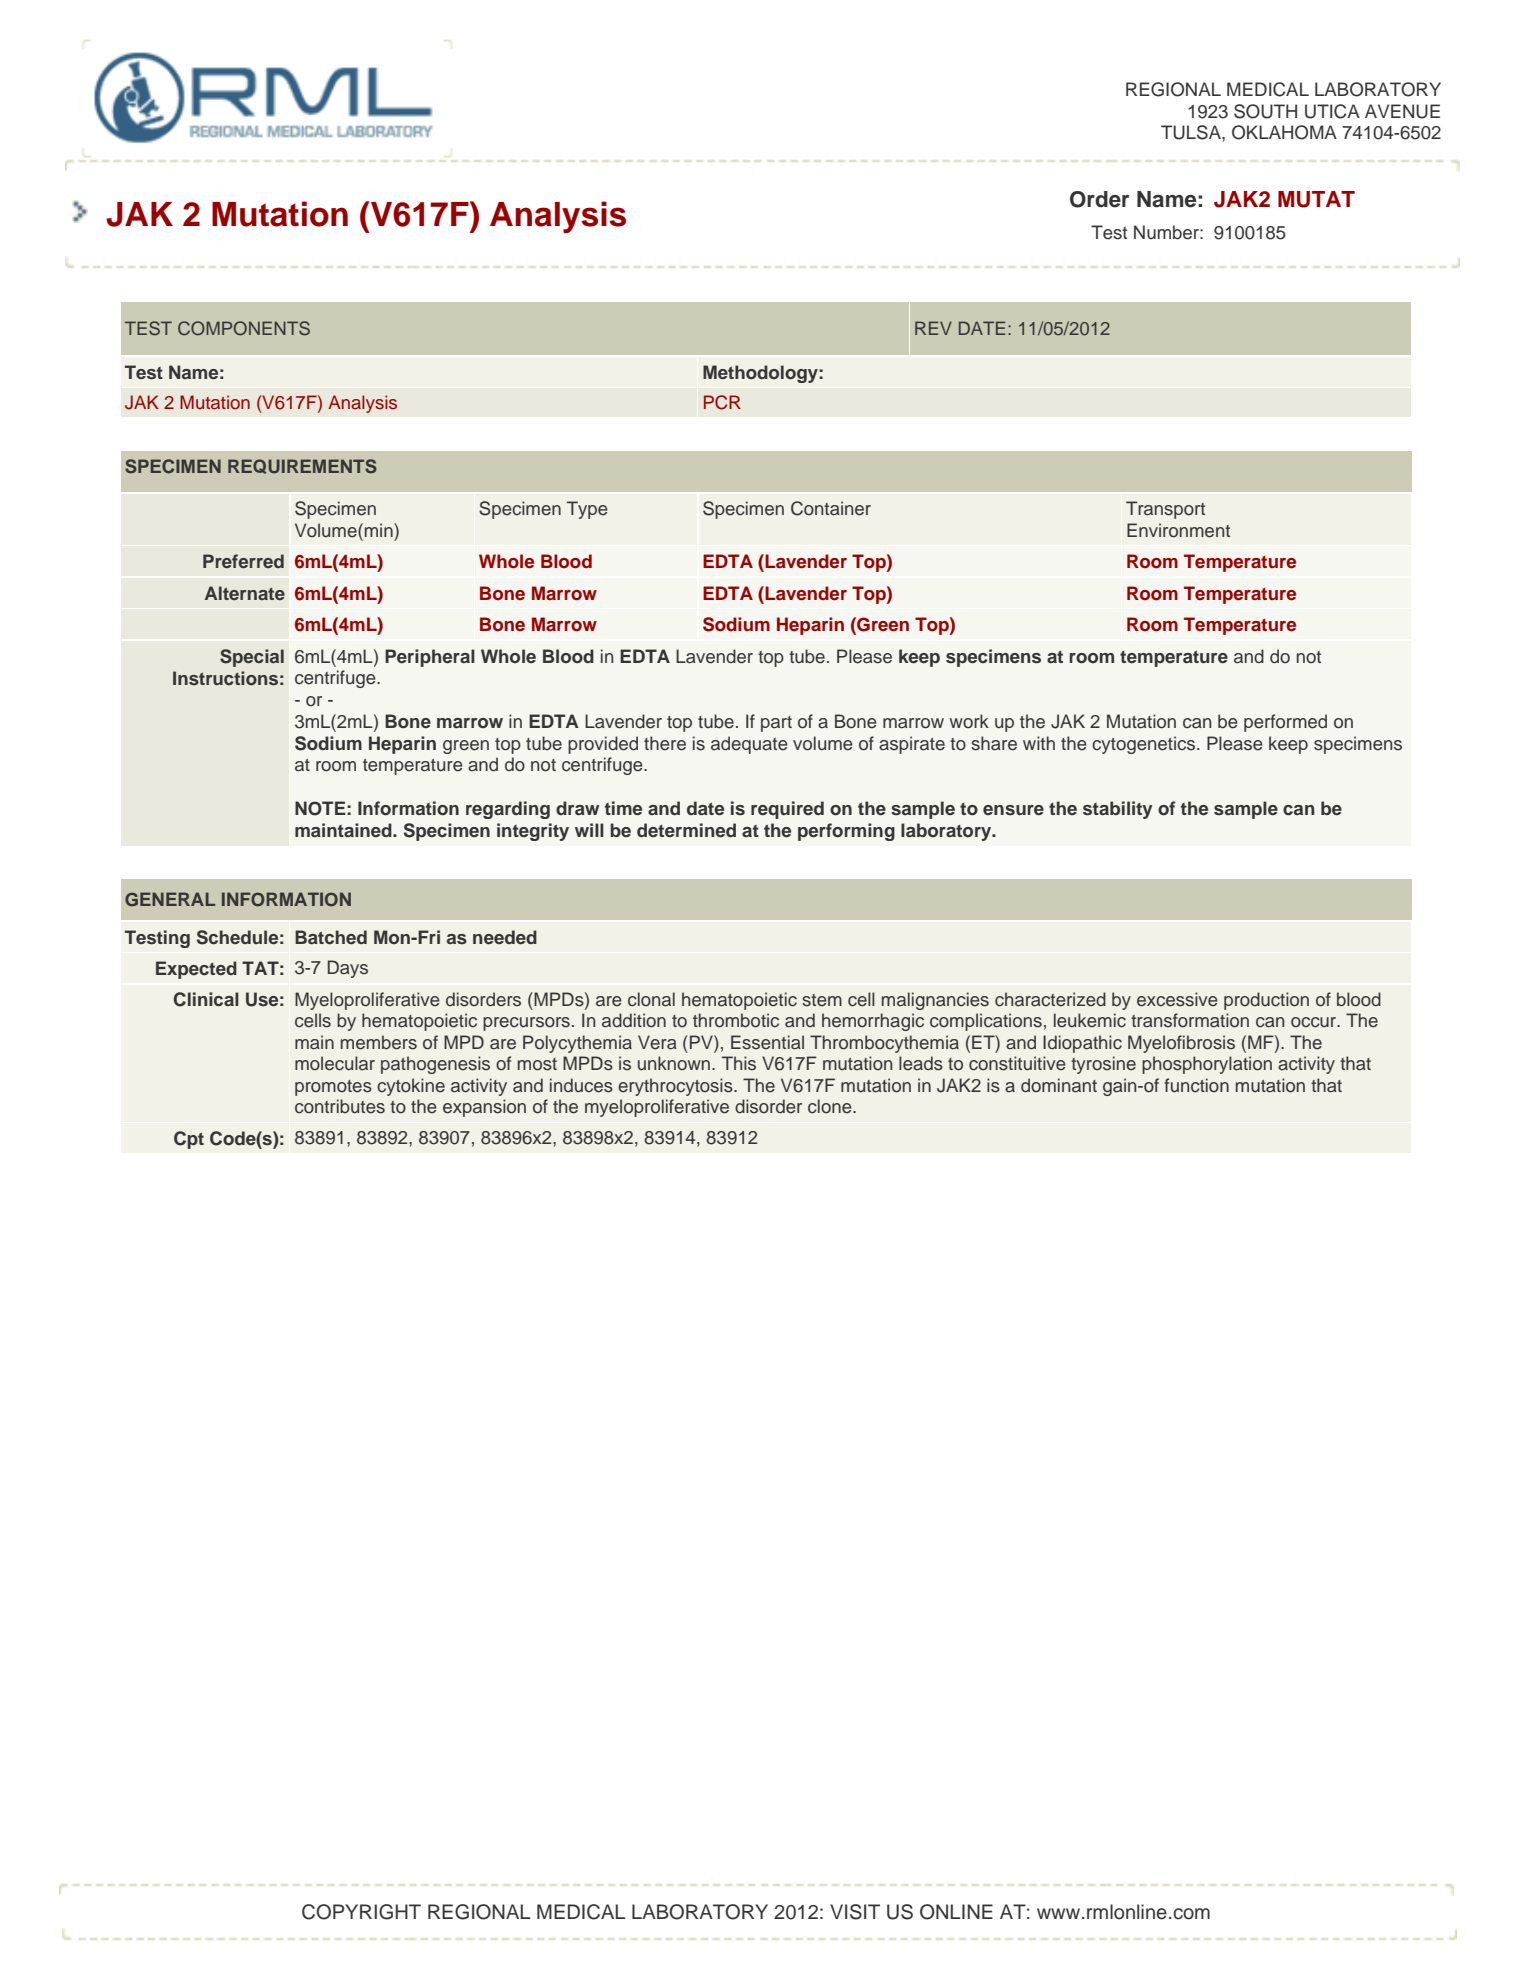  What do you see at coordinates (361, 1912) in the screenshot?
I see `COPYRIGHT` at bounding box center [361, 1912].
